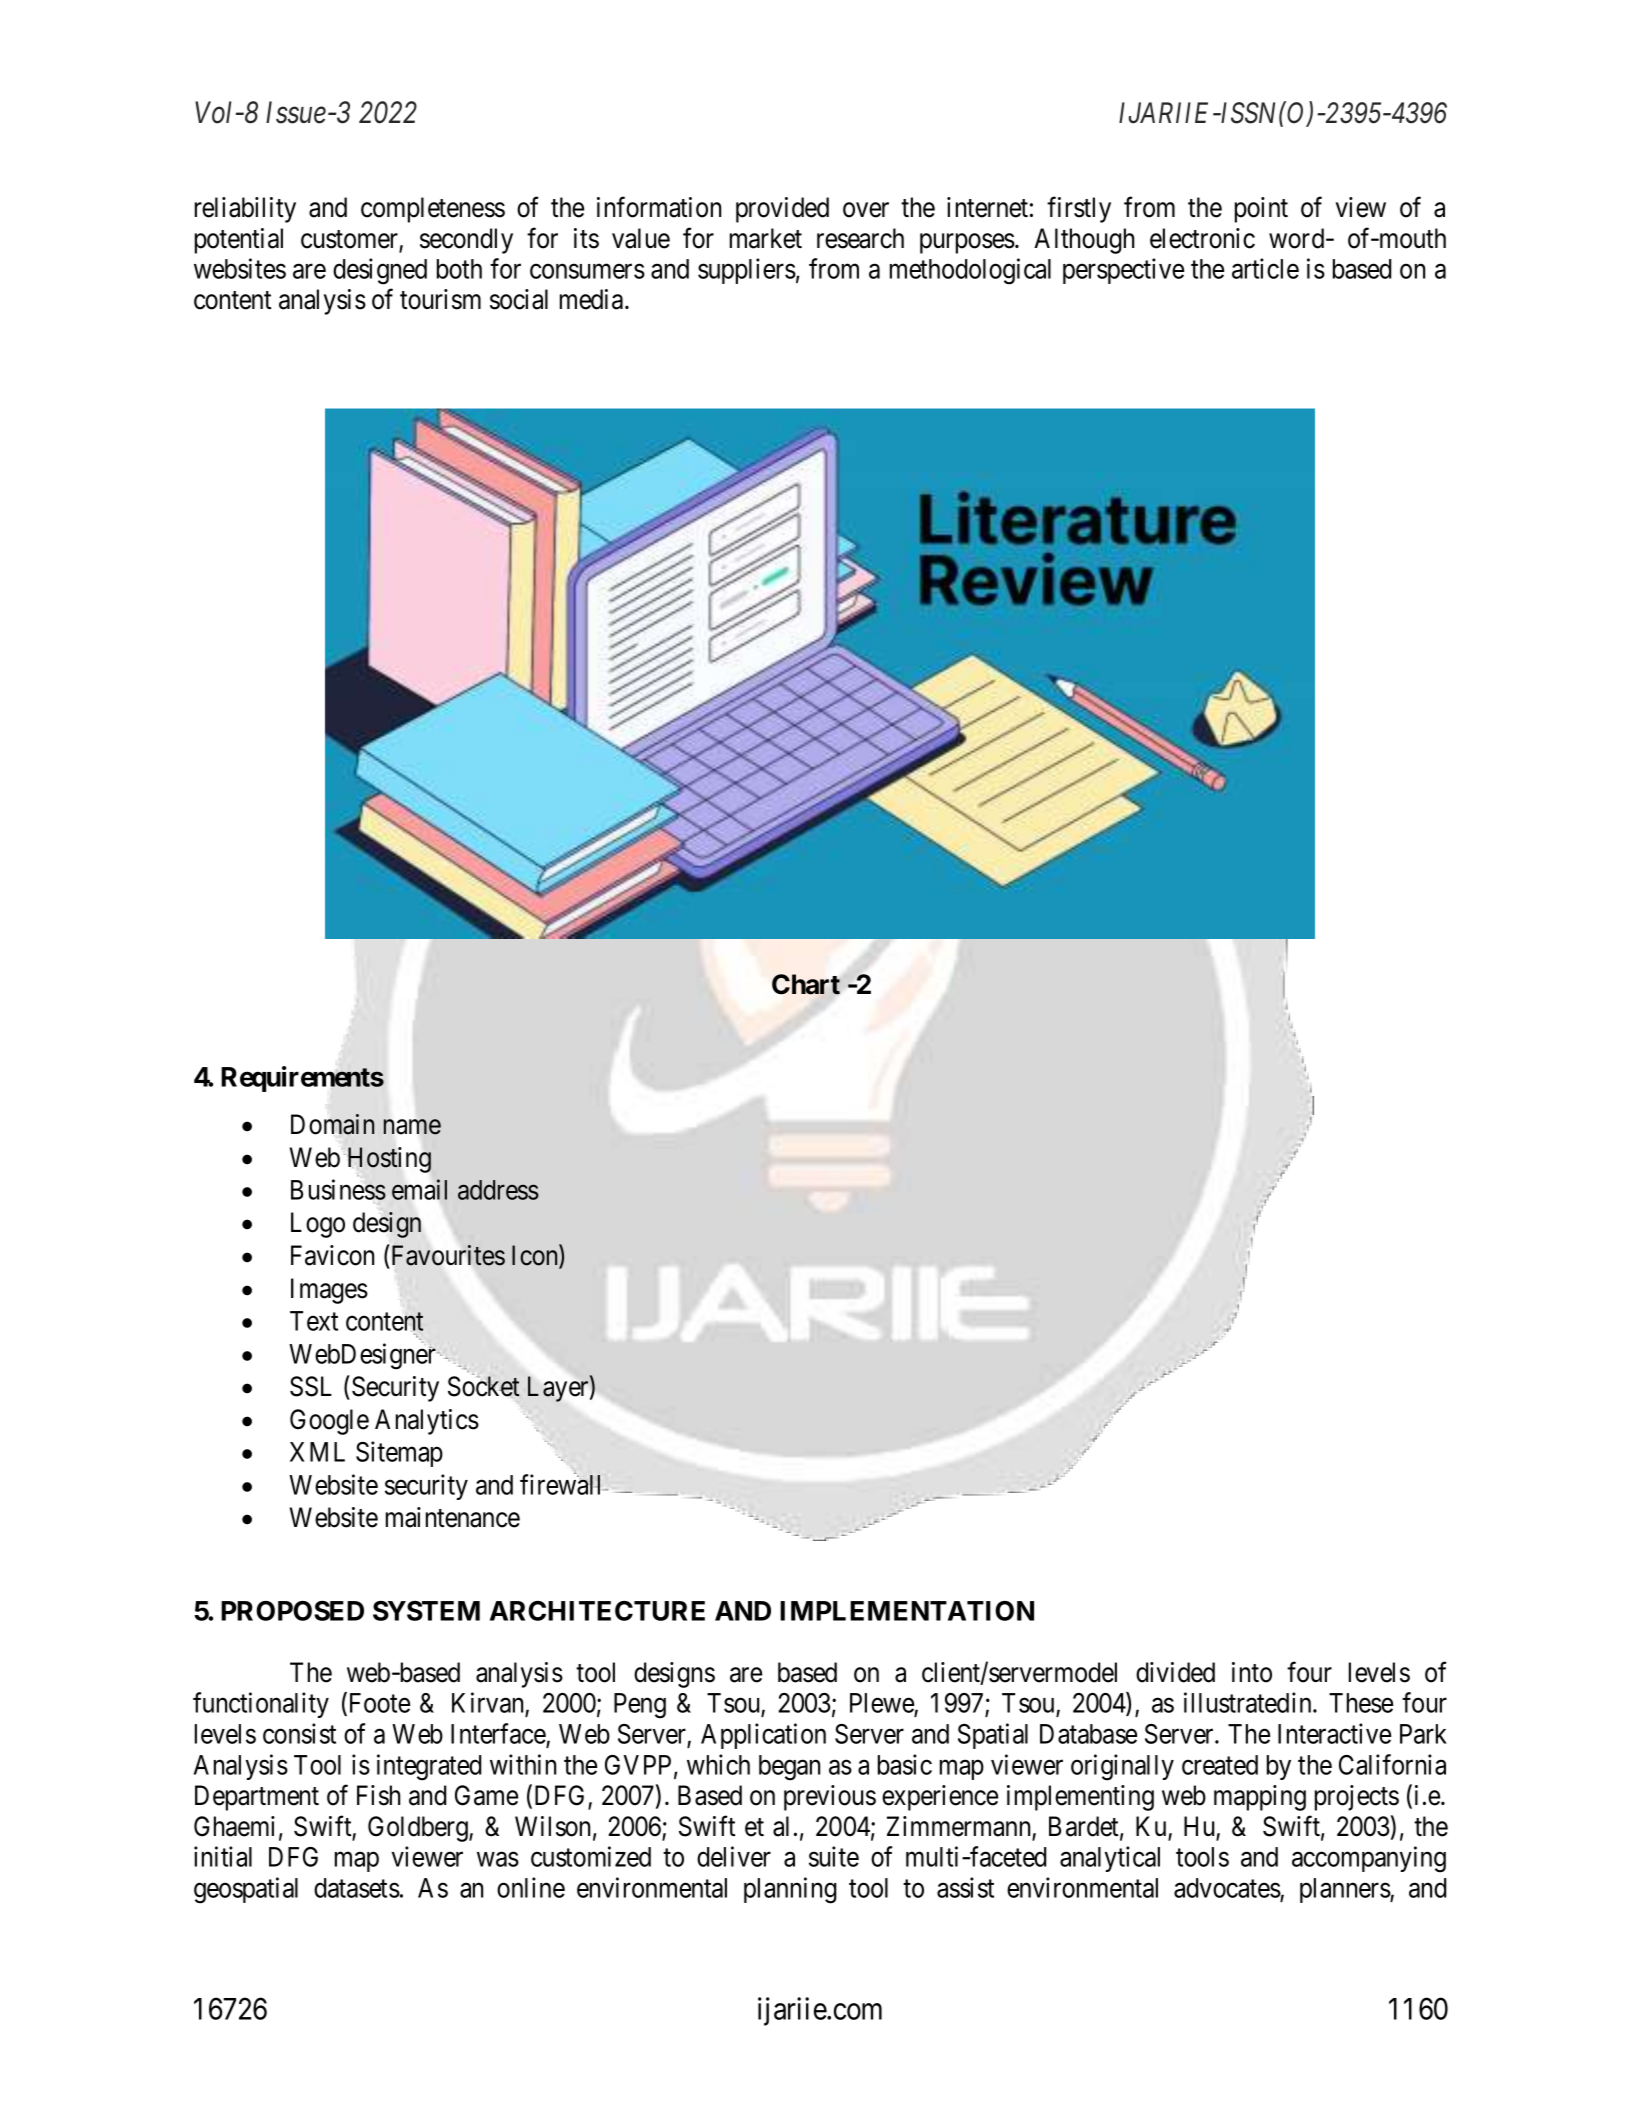 Image resolution: width=1640 pixels, height=2123 pixels. Describe the element at coordinates (860, 238) in the screenshot. I see `research` at that location.
